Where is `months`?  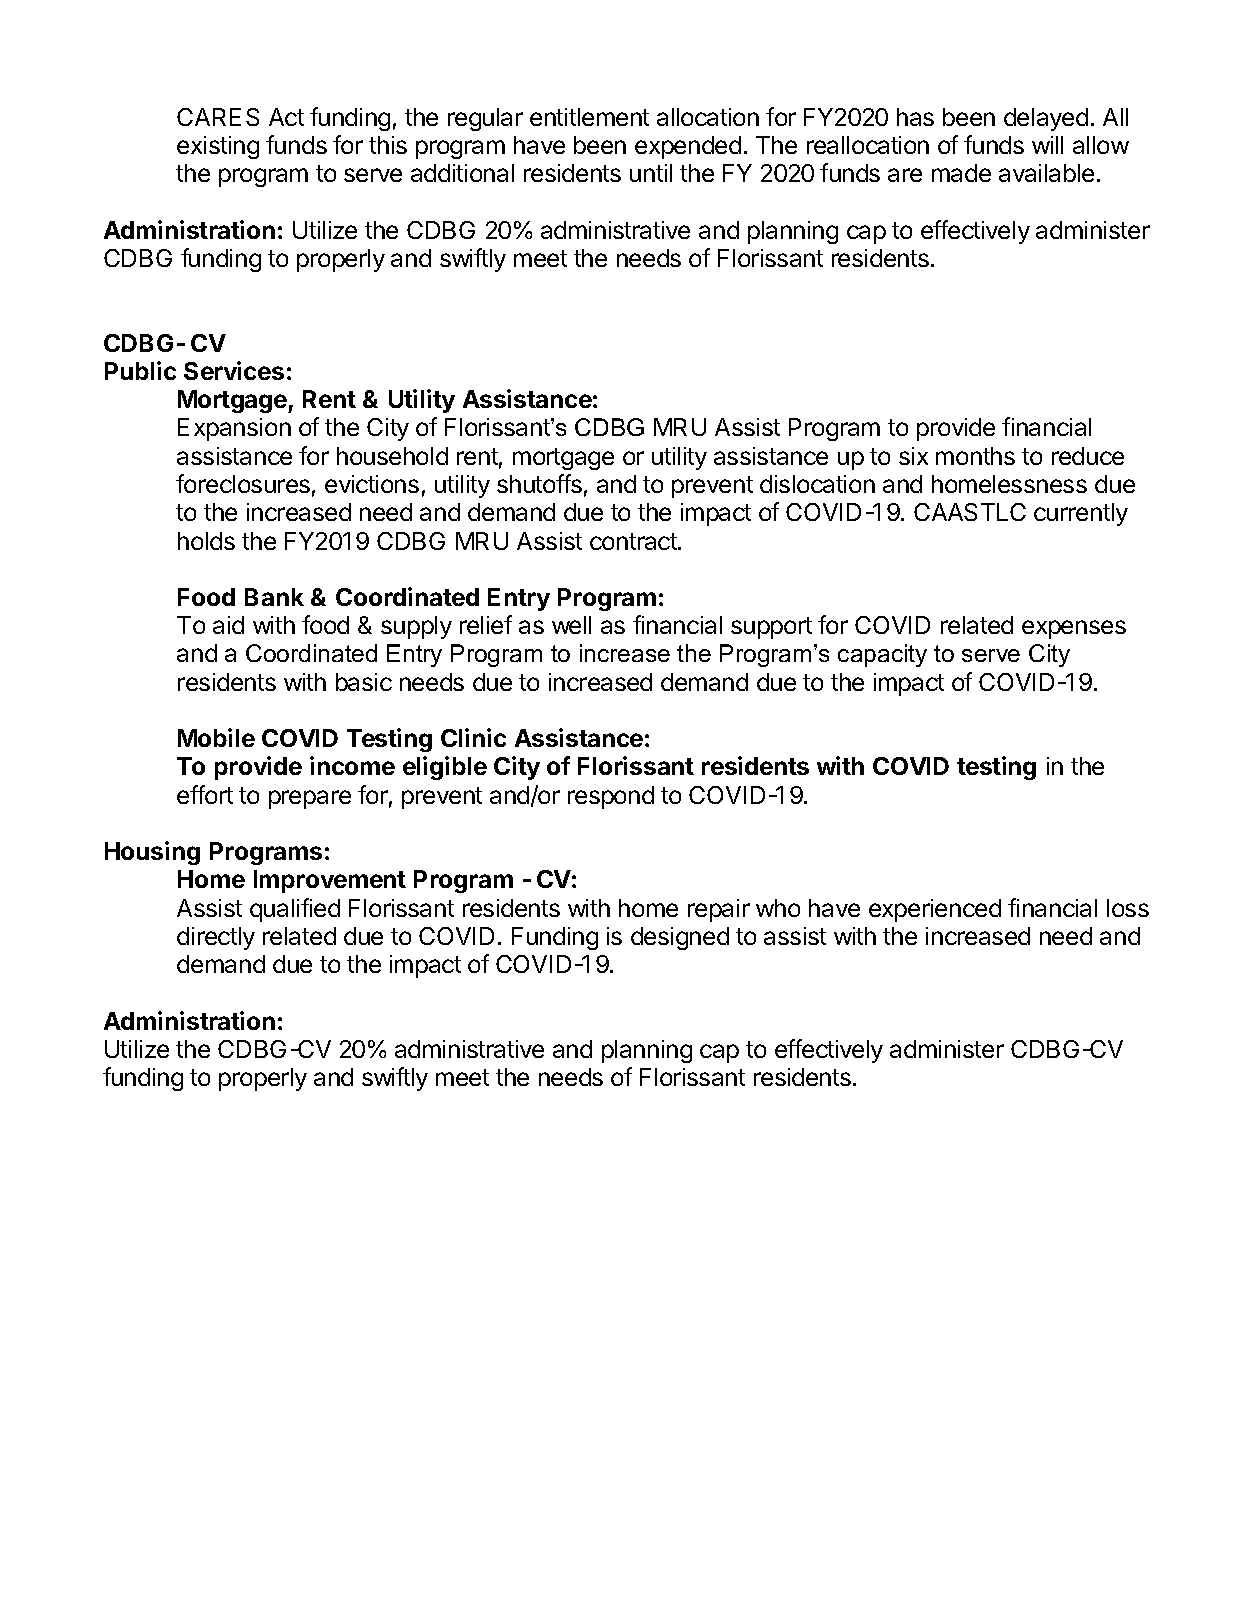 months is located at coordinates (975, 456).
